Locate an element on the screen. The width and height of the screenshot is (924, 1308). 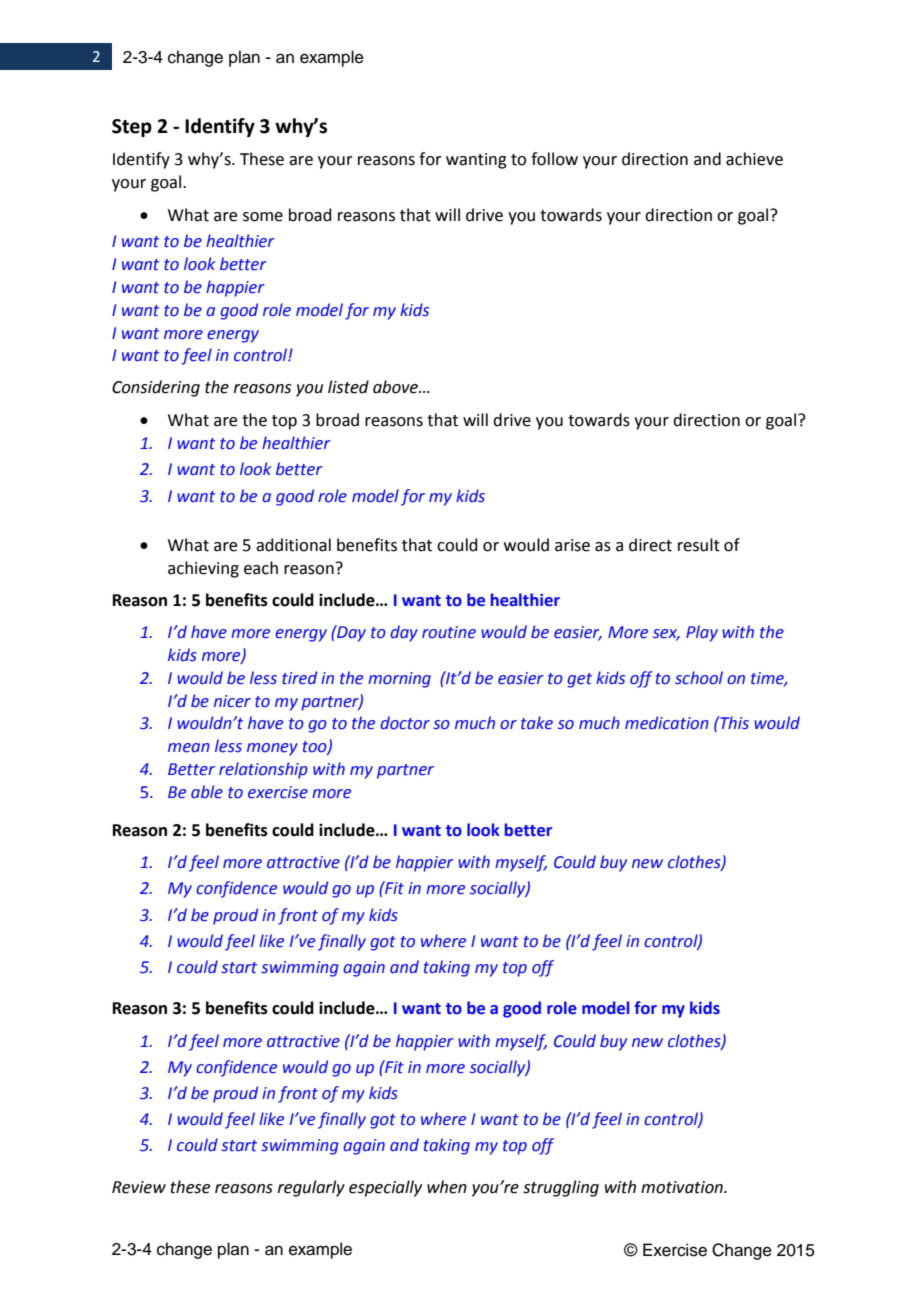
medication is located at coordinates (667, 723).
